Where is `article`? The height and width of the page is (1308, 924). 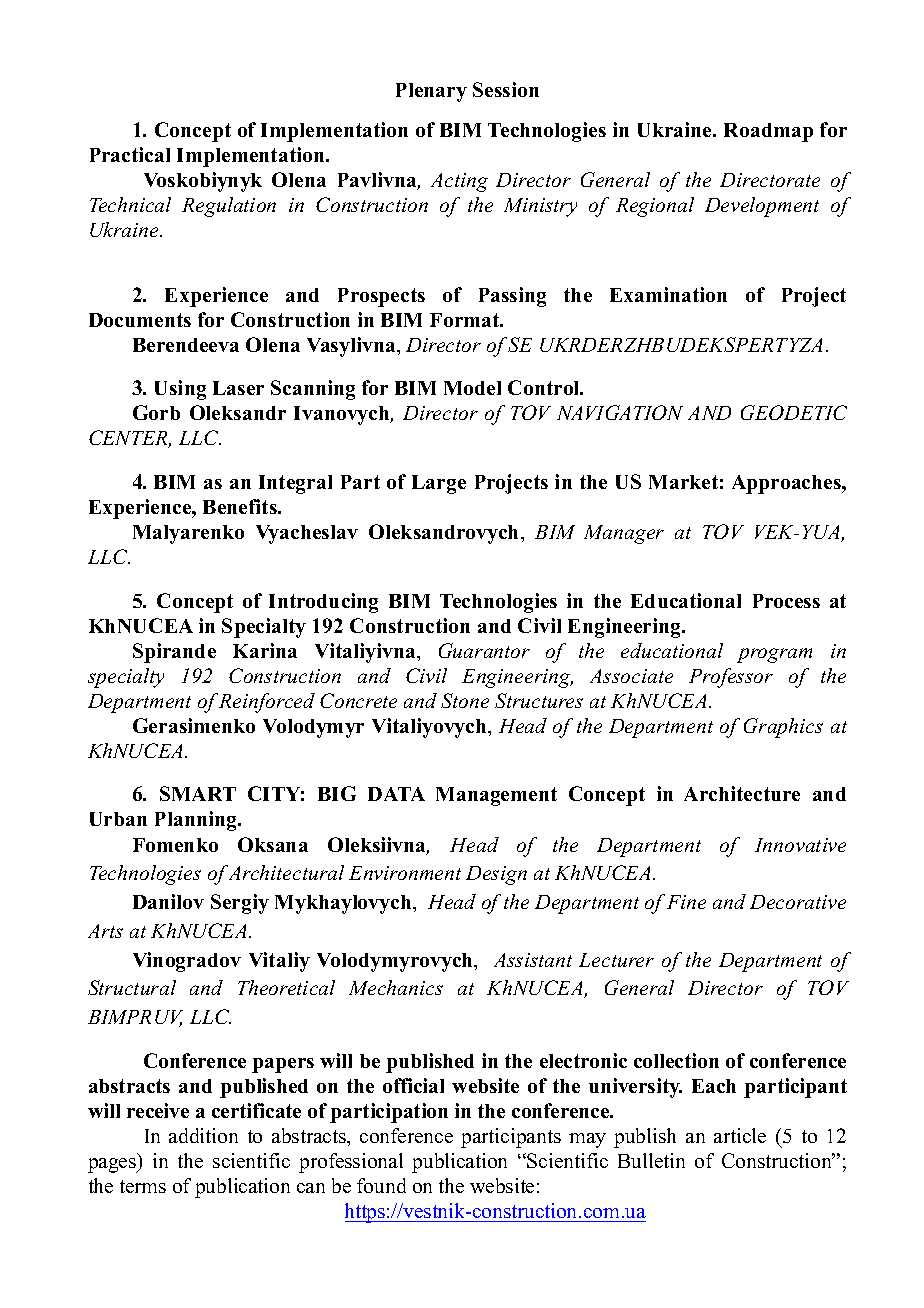
article is located at coordinates (740, 1135).
